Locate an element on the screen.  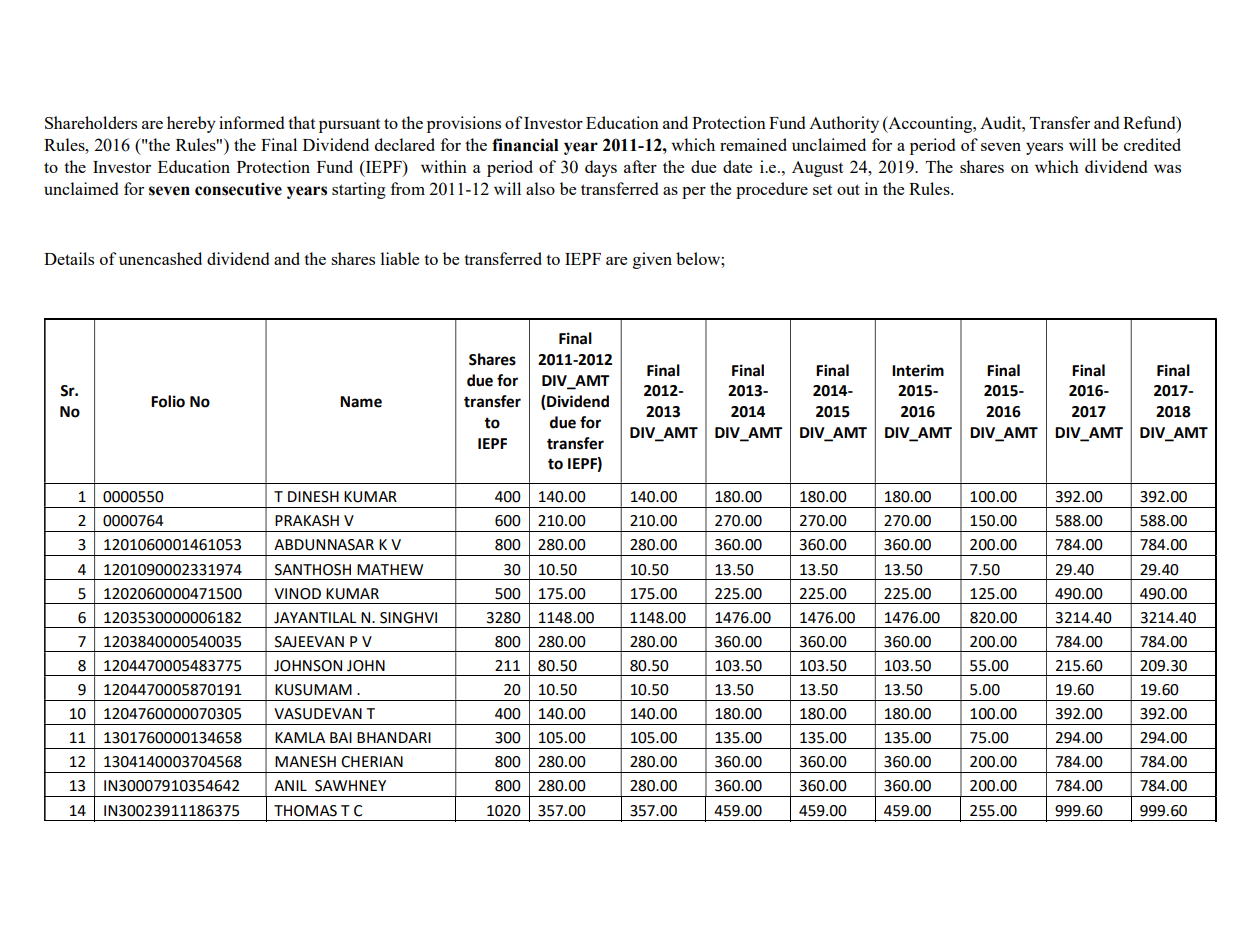
after is located at coordinates (640, 166).
